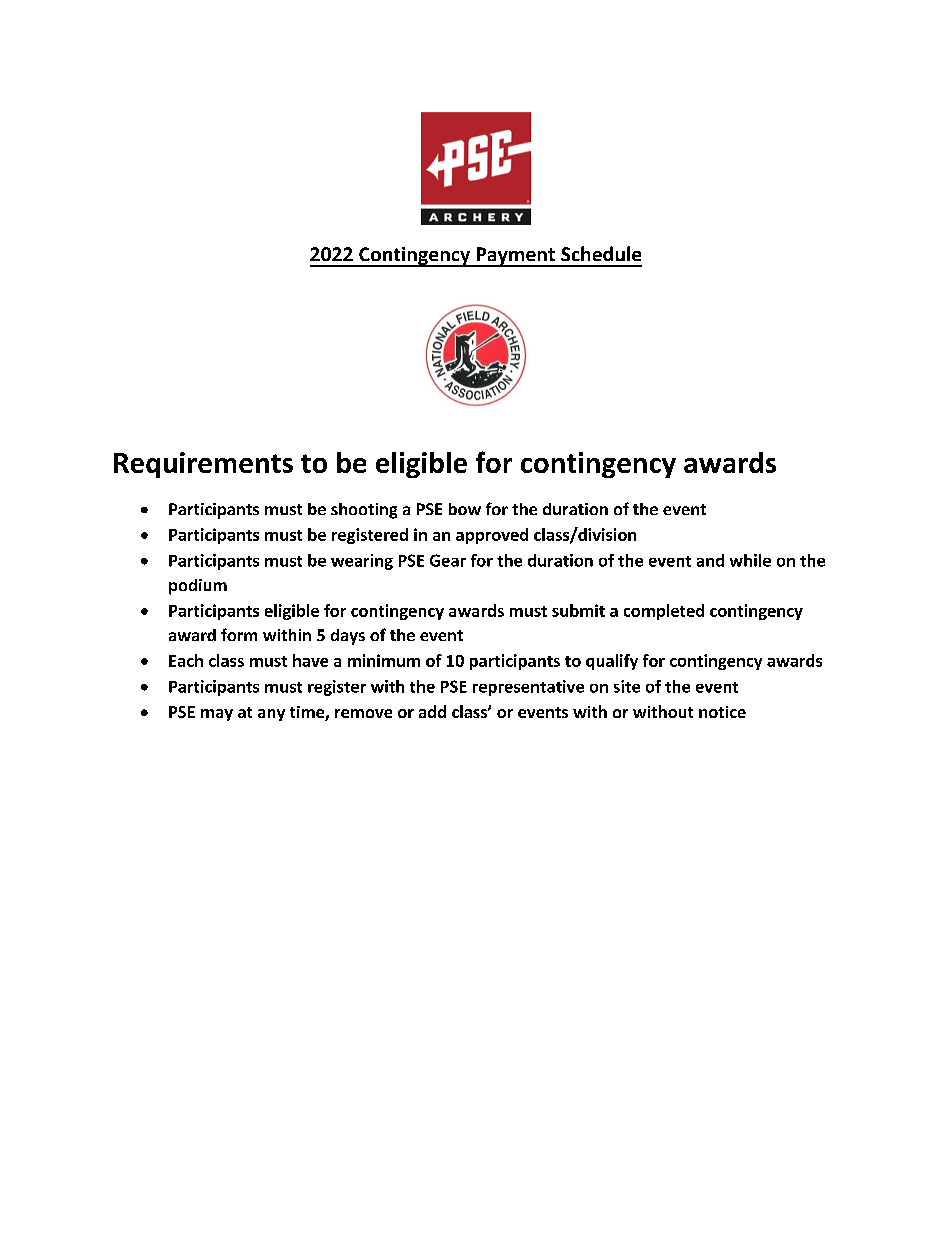  What do you see at coordinates (198, 587) in the image?
I see `podium` at bounding box center [198, 587].
